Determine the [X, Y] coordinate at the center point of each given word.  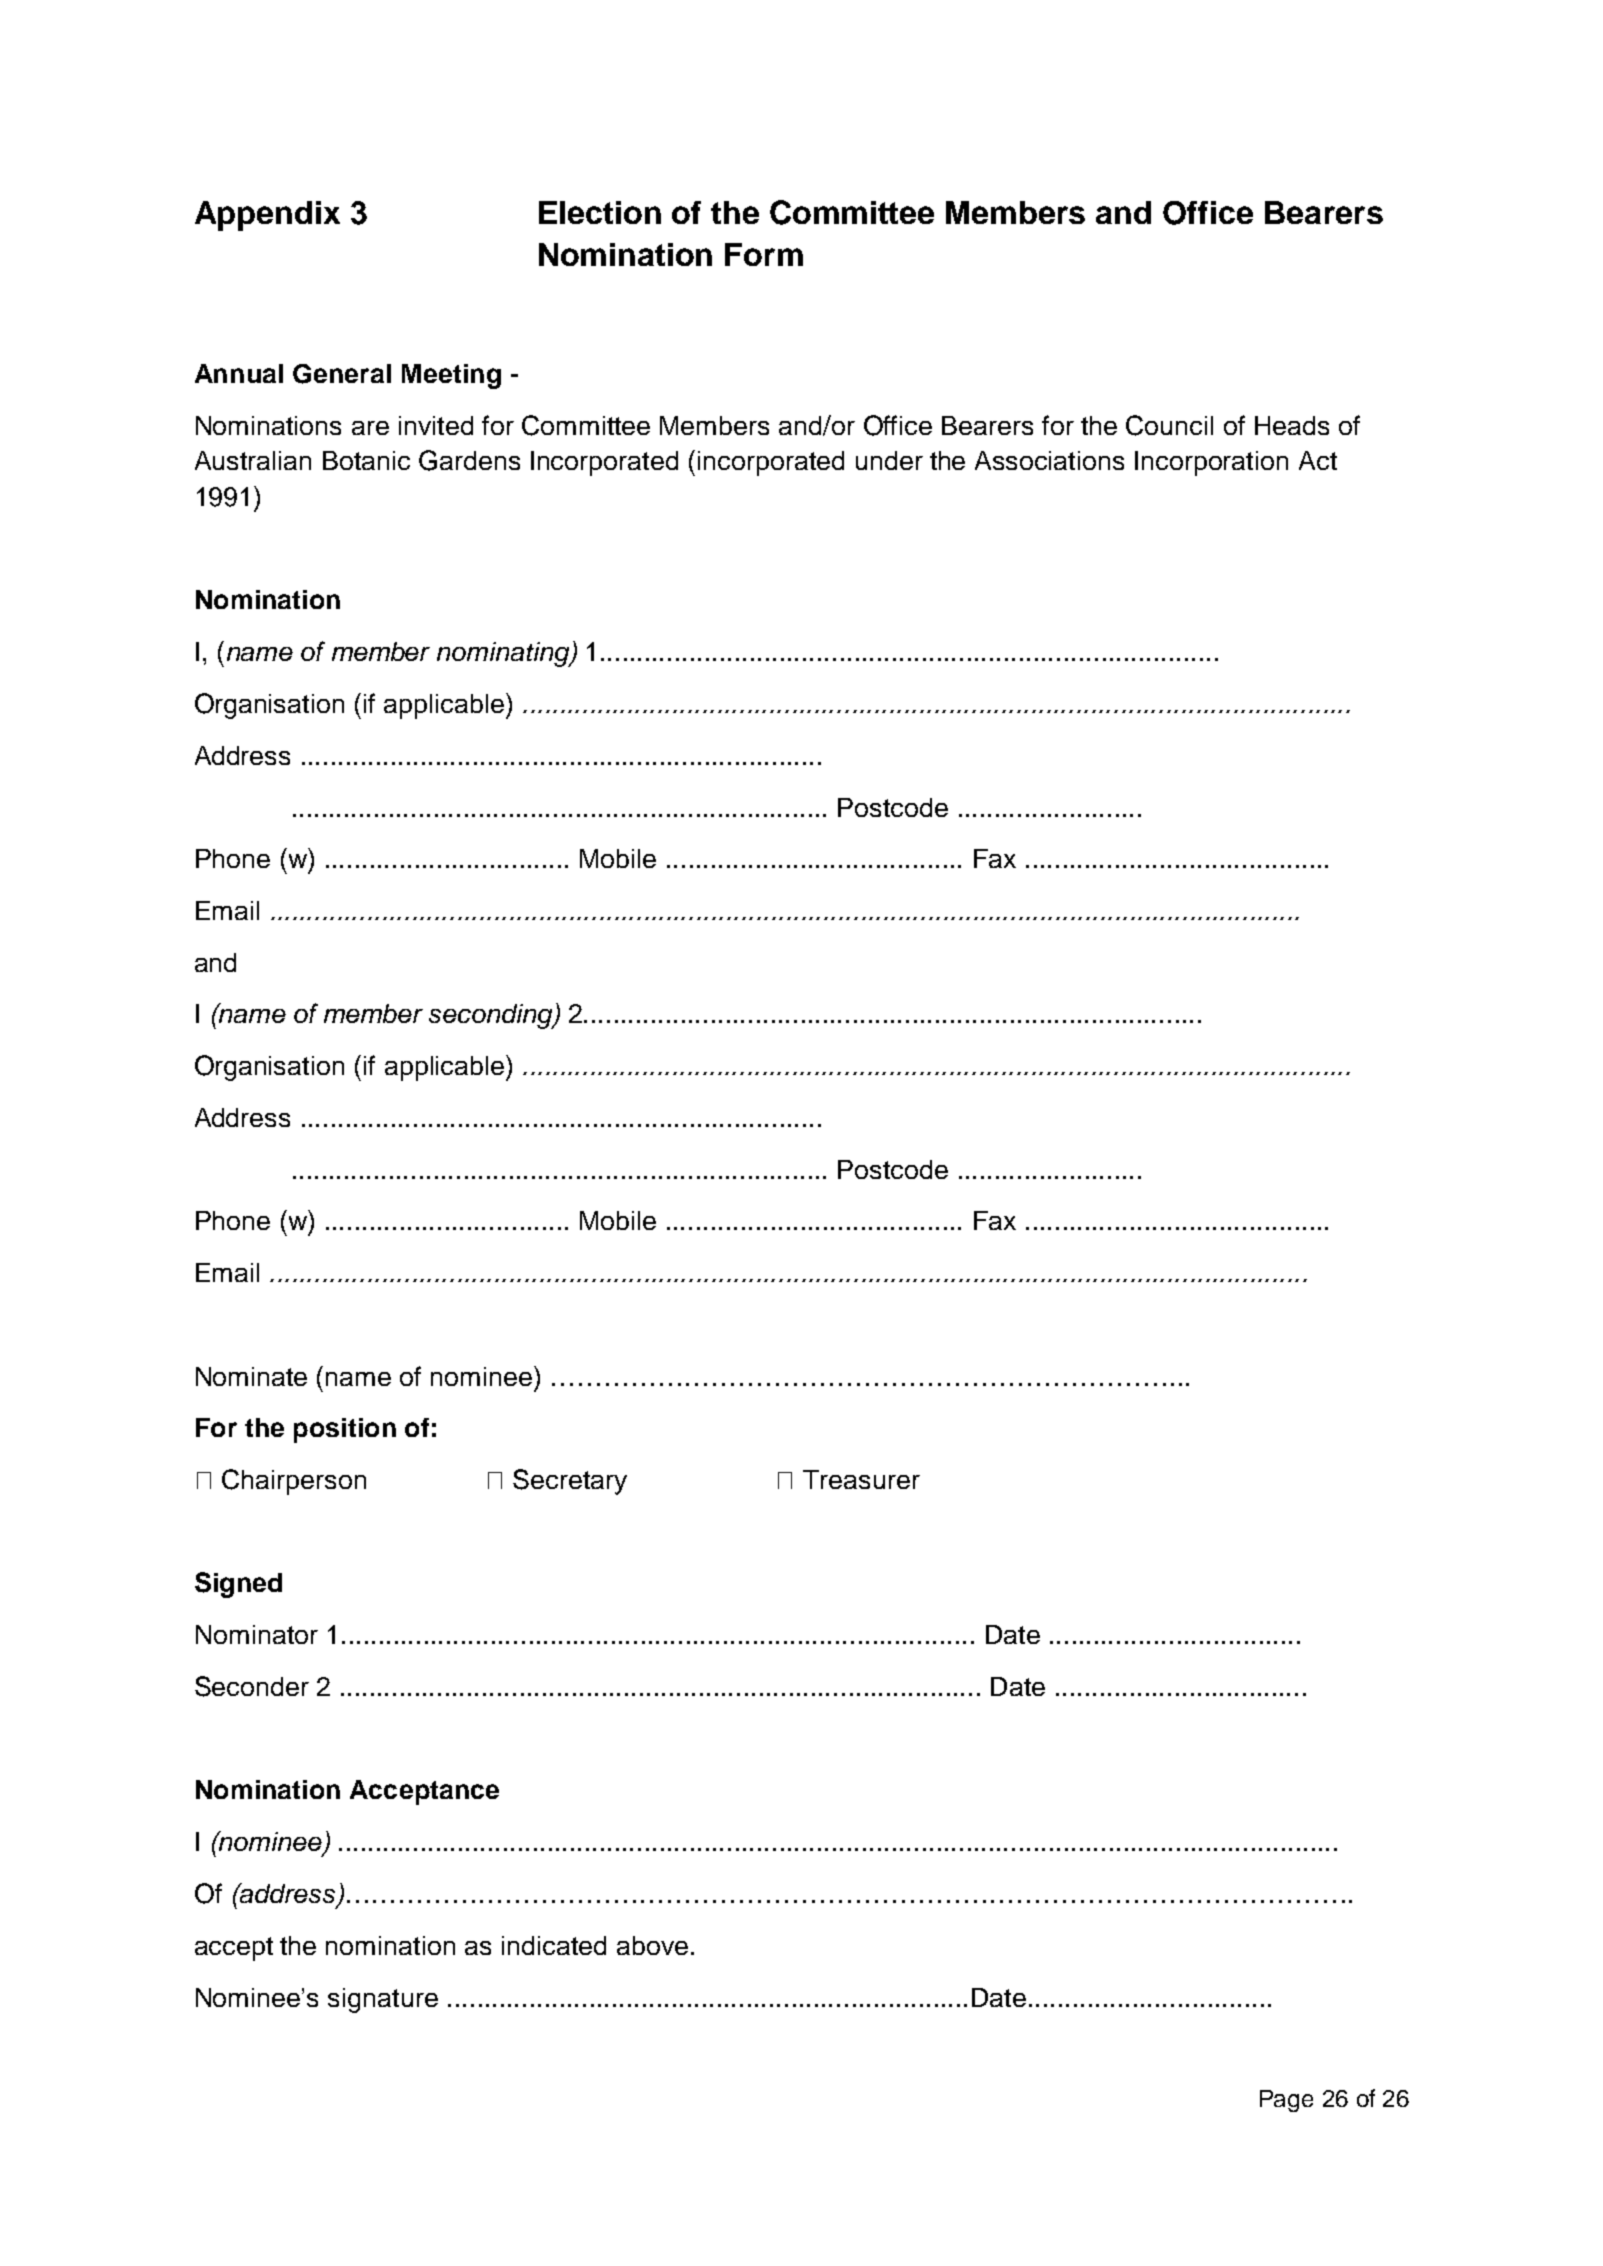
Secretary [570, 1482]
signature [383, 2000]
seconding [492, 1016]
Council [1169, 425]
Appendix [267, 216]
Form [764, 254]
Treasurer [861, 1479]
